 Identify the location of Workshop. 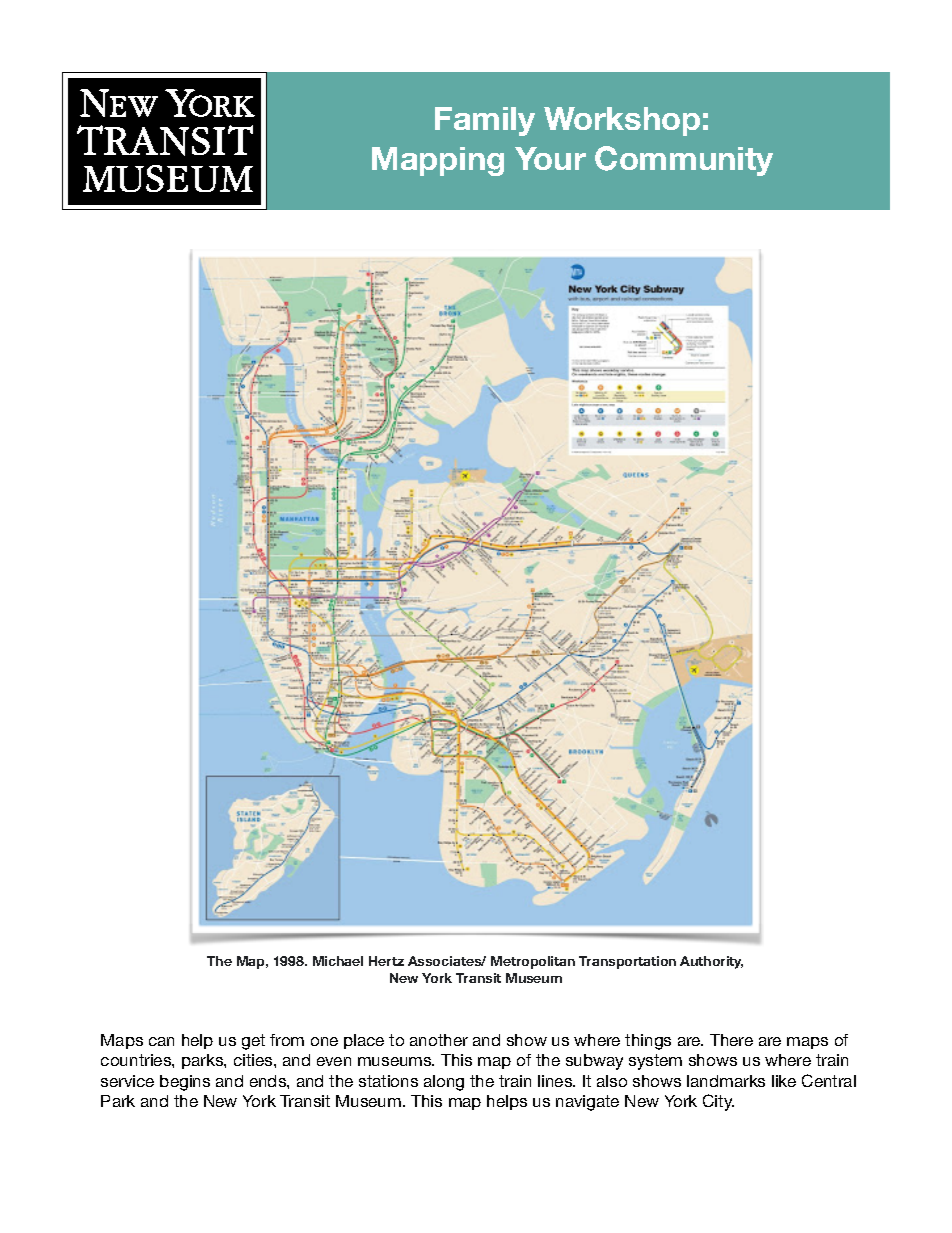
(622, 121).
